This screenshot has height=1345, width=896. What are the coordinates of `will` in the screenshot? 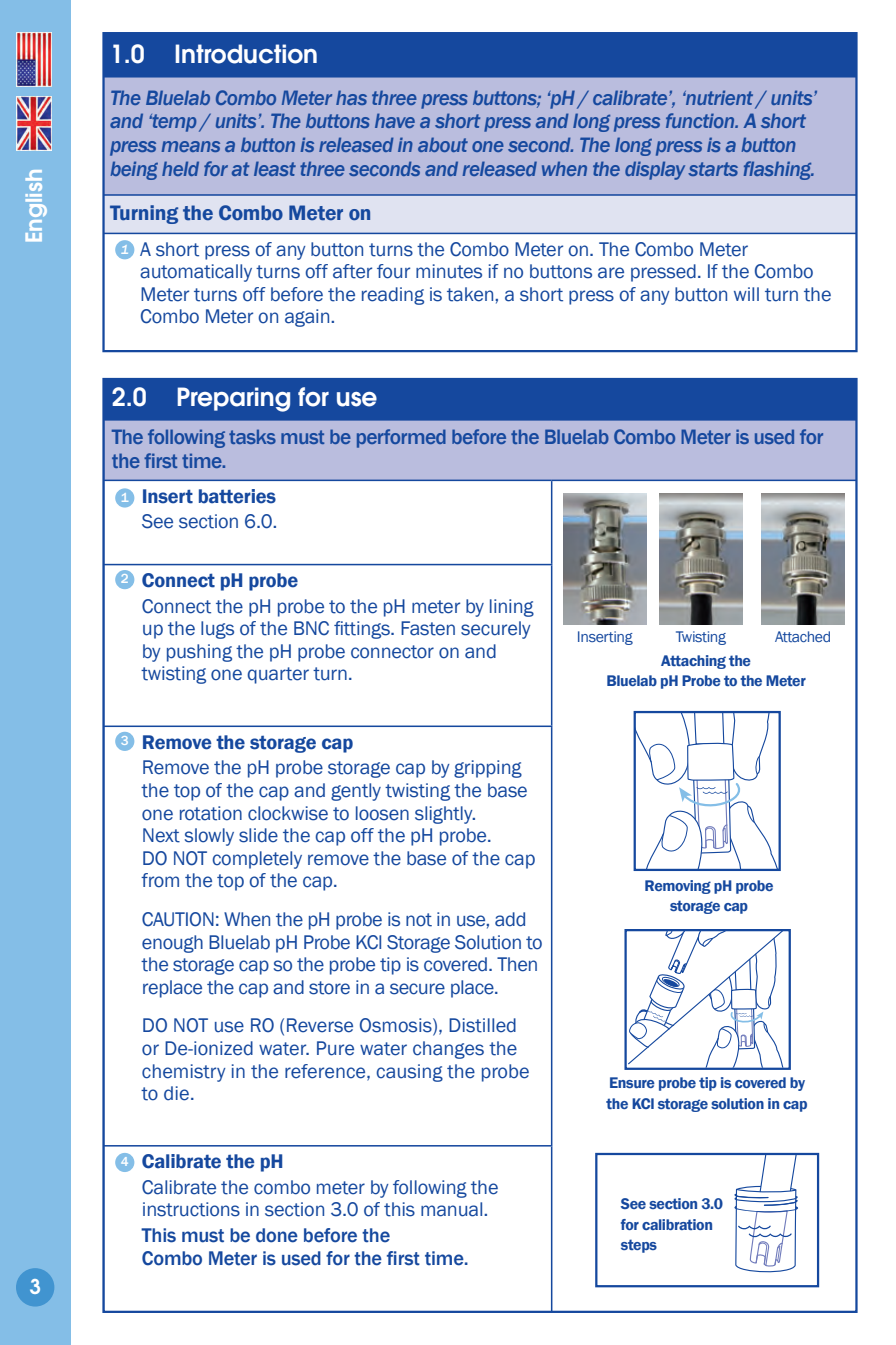 It's located at (746, 294).
